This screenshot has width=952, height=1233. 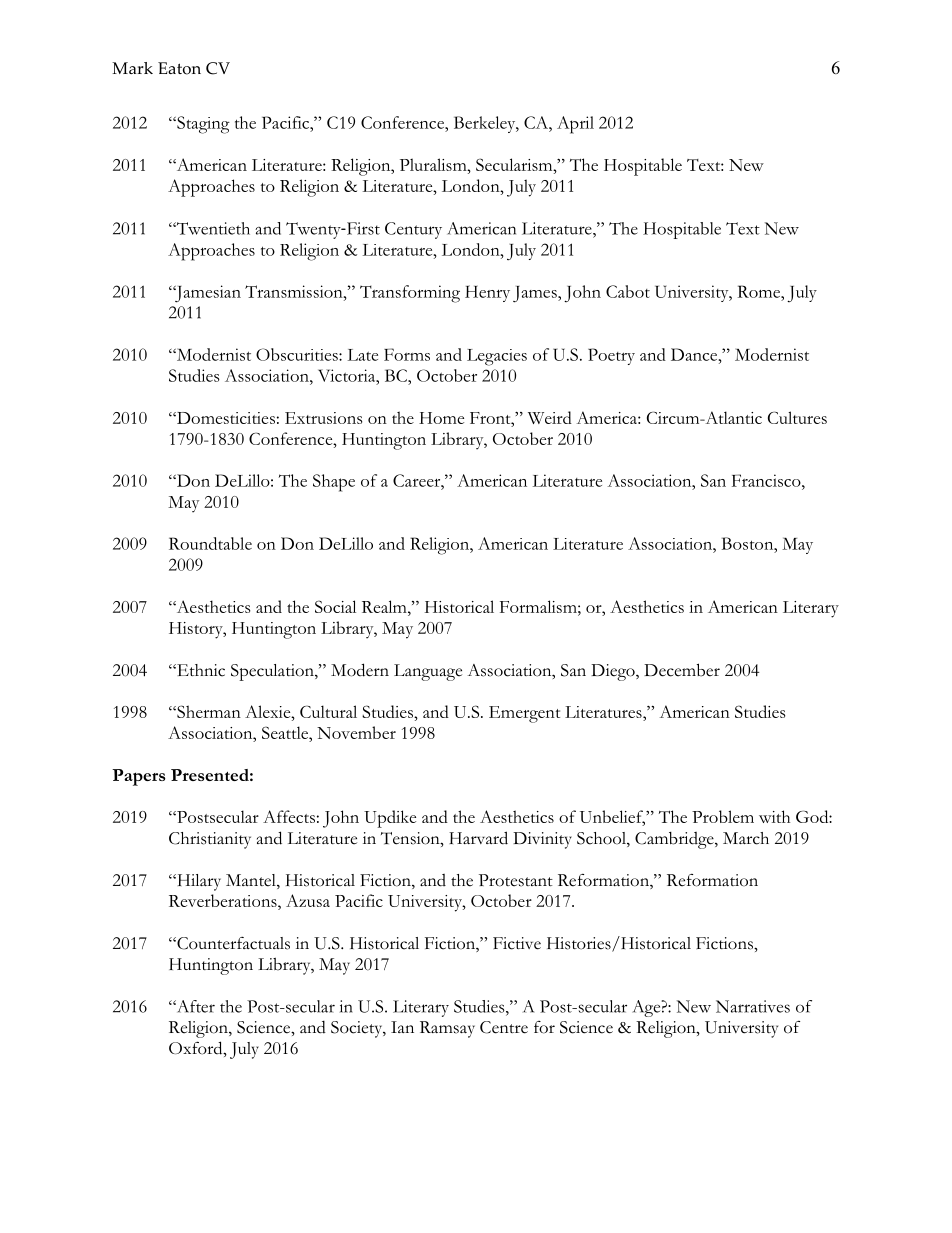 I want to click on April, so click(x=575, y=125).
